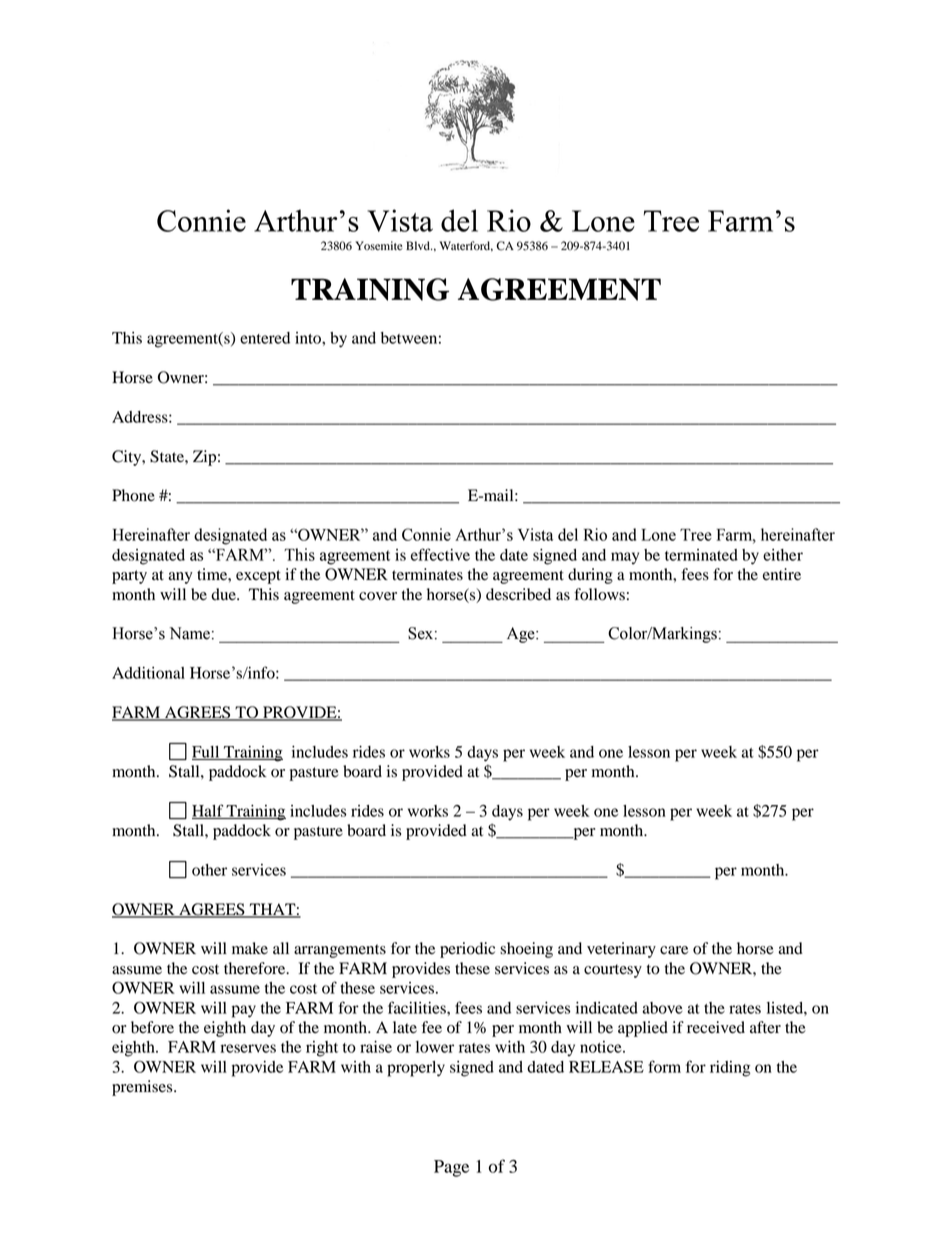 Image resolution: width=952 pixels, height=1233 pixels. I want to click on Page, so click(451, 1168).
